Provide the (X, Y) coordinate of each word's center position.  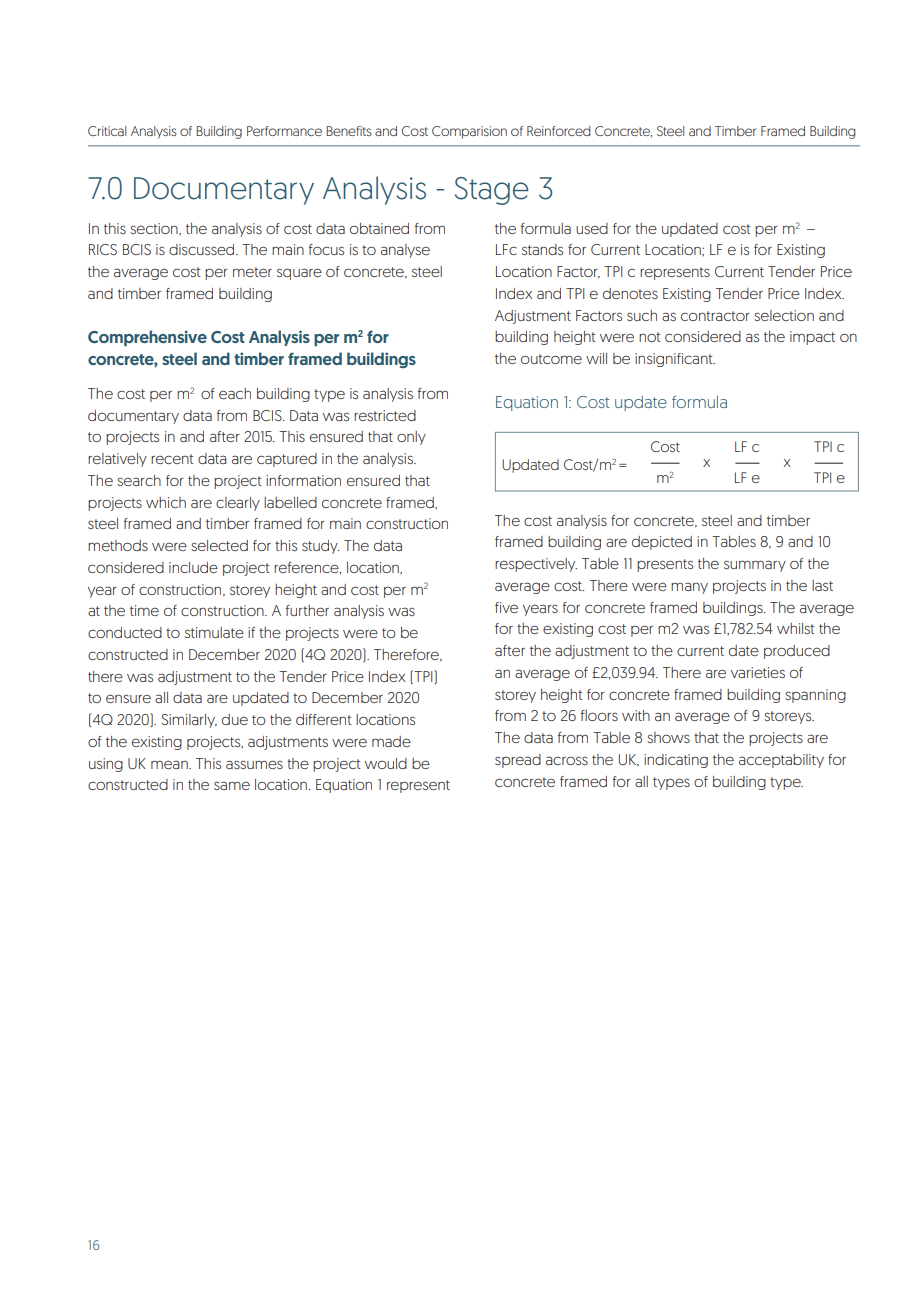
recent (172, 459)
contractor (715, 316)
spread (518, 761)
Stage (492, 191)
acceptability (781, 761)
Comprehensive (147, 338)
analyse (405, 251)
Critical (107, 131)
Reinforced (558, 131)
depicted (662, 543)
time (144, 610)
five (506, 607)
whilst (796, 628)
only (411, 438)
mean (170, 764)
